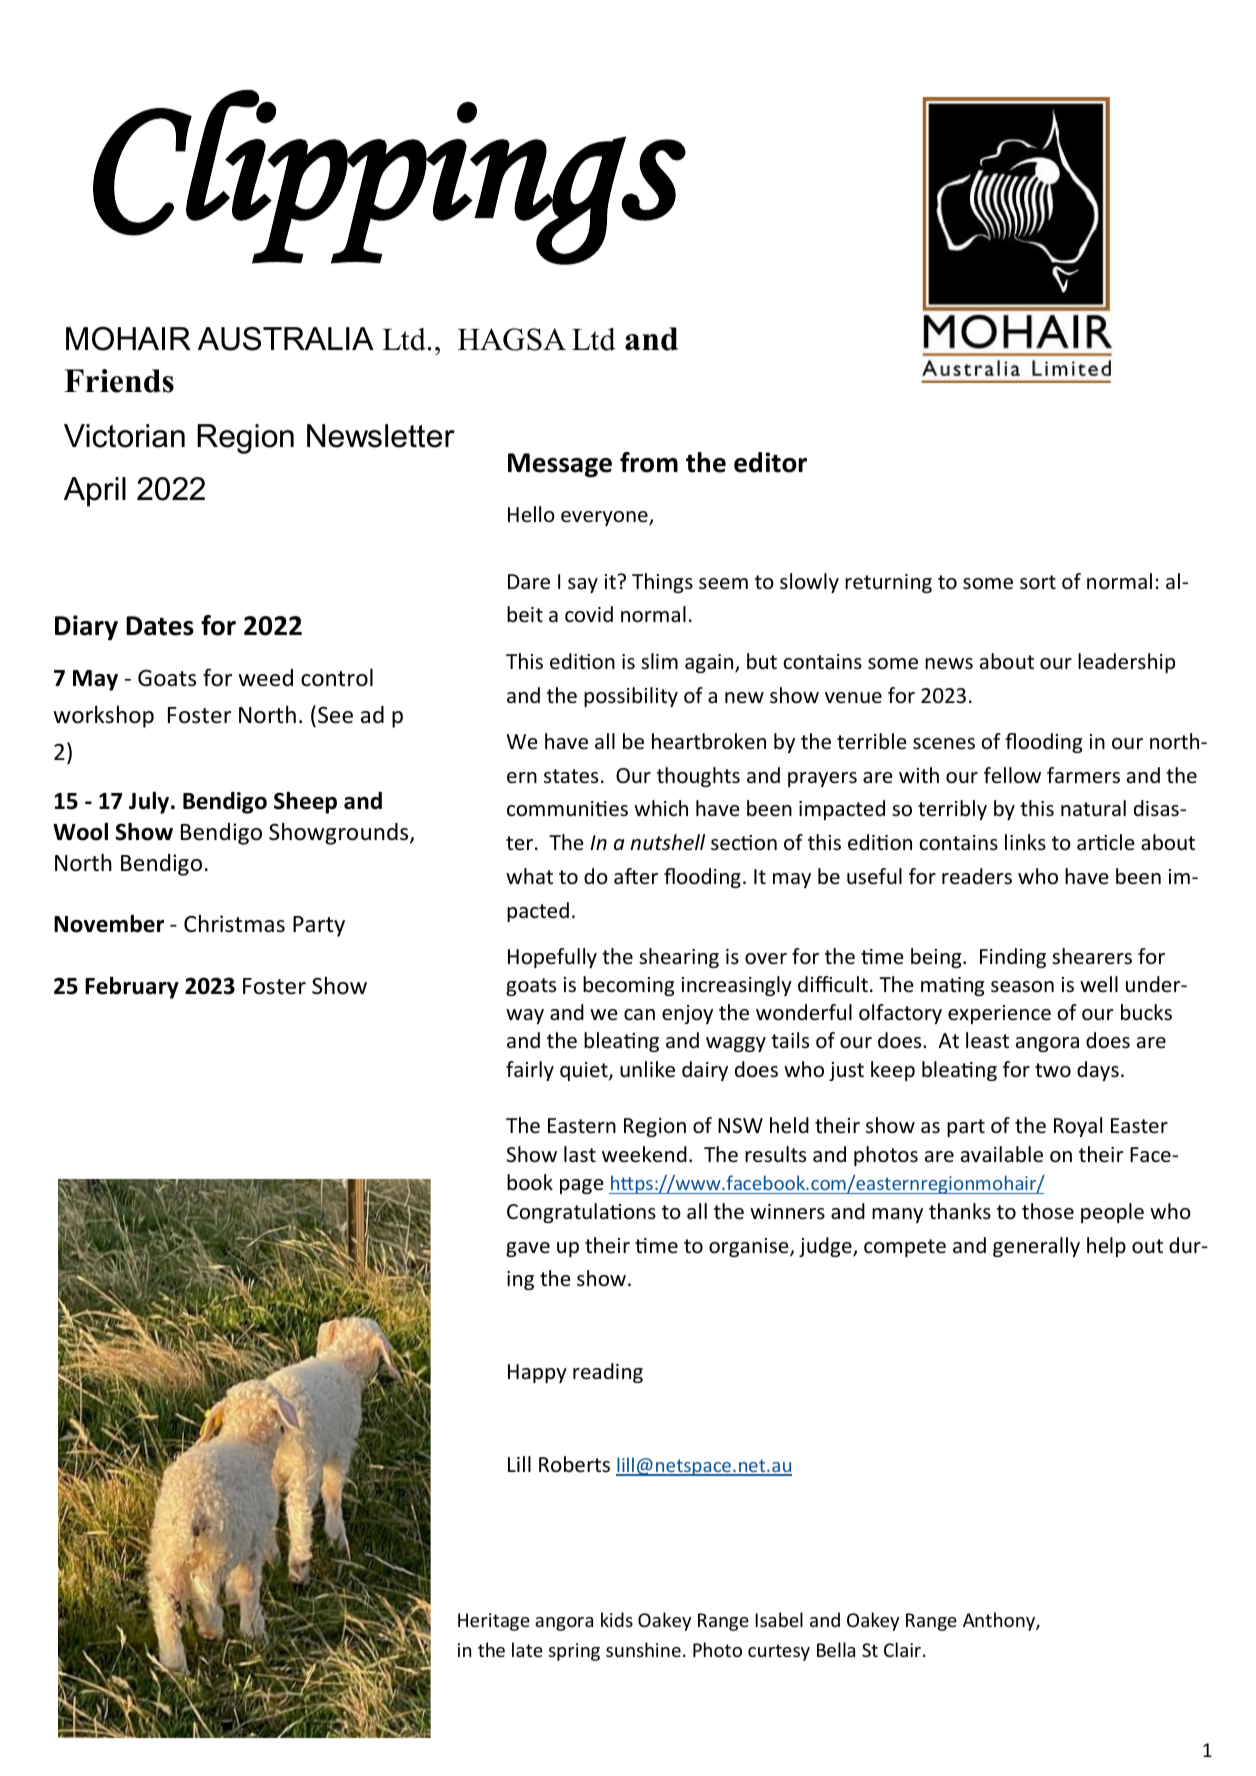 The height and width of the screenshot is (1776, 1256). Describe the element at coordinates (537, 1373) in the screenshot. I see `Happy` at that location.
